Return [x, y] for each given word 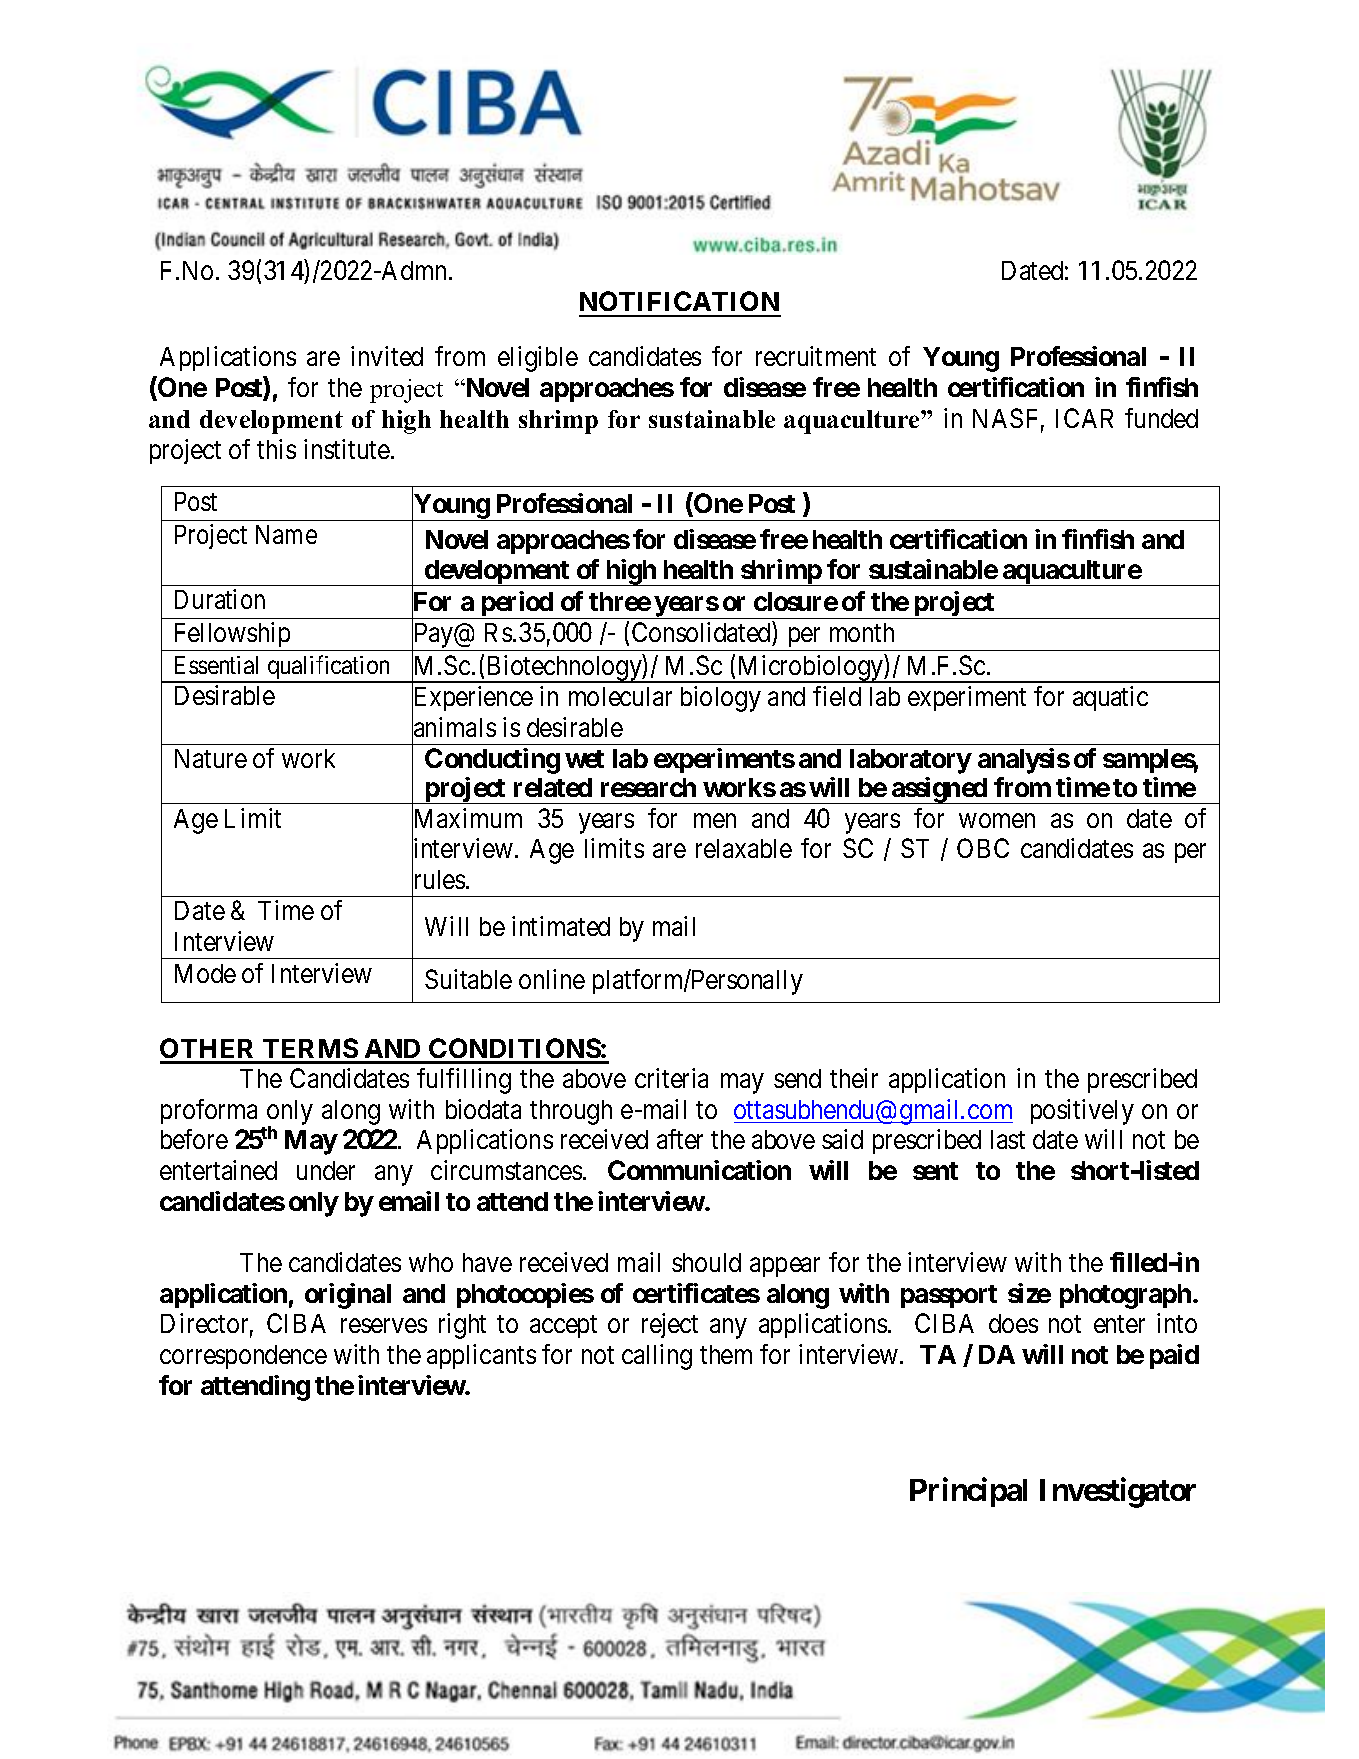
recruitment [816, 356]
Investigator [1118, 1493]
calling [657, 1357]
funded [1161, 418]
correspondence [243, 1357]
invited [387, 356]
